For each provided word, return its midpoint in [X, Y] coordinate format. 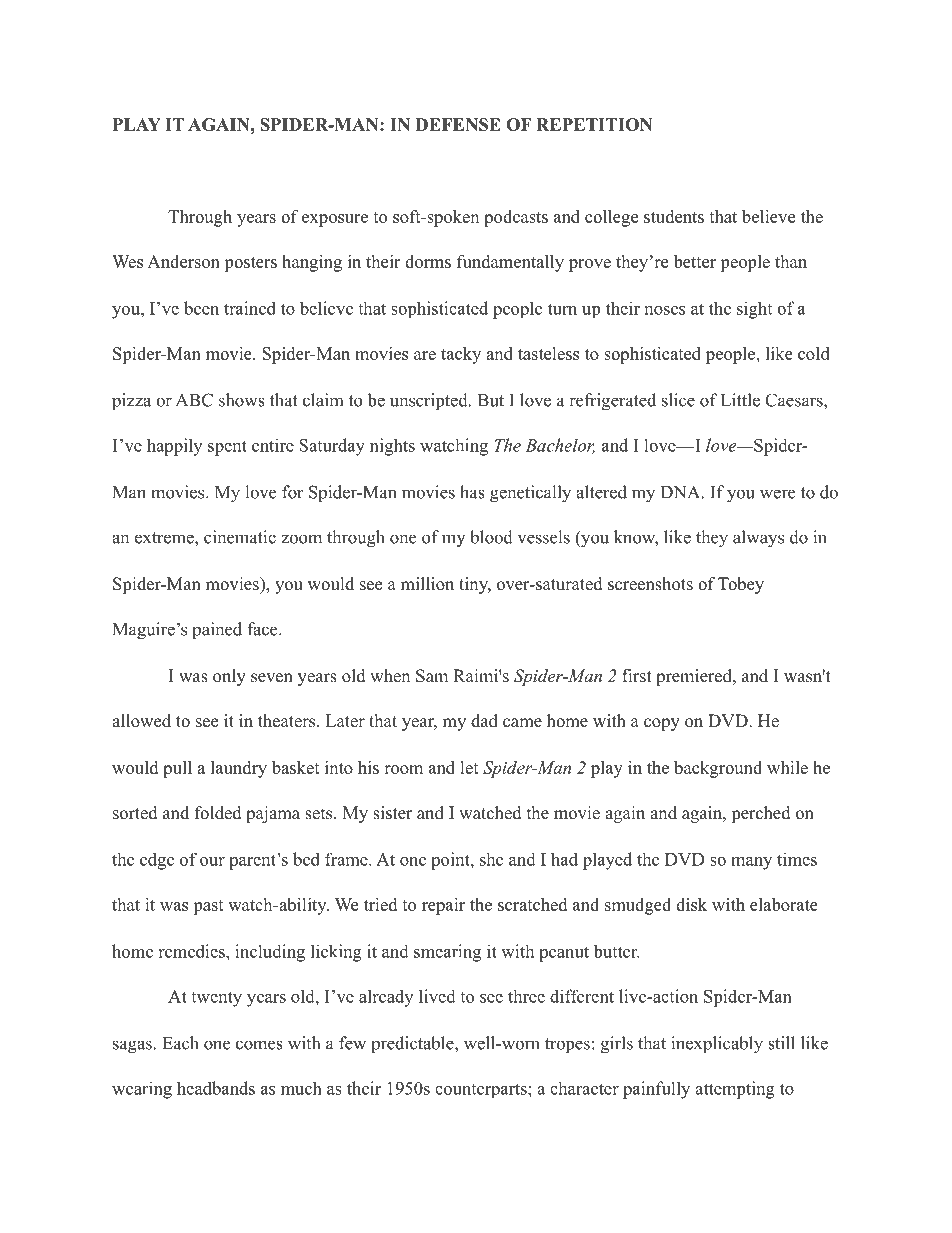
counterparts [482, 1090]
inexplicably [717, 1045]
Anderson [183, 261]
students [674, 216]
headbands [216, 1088]
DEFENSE [458, 124]
